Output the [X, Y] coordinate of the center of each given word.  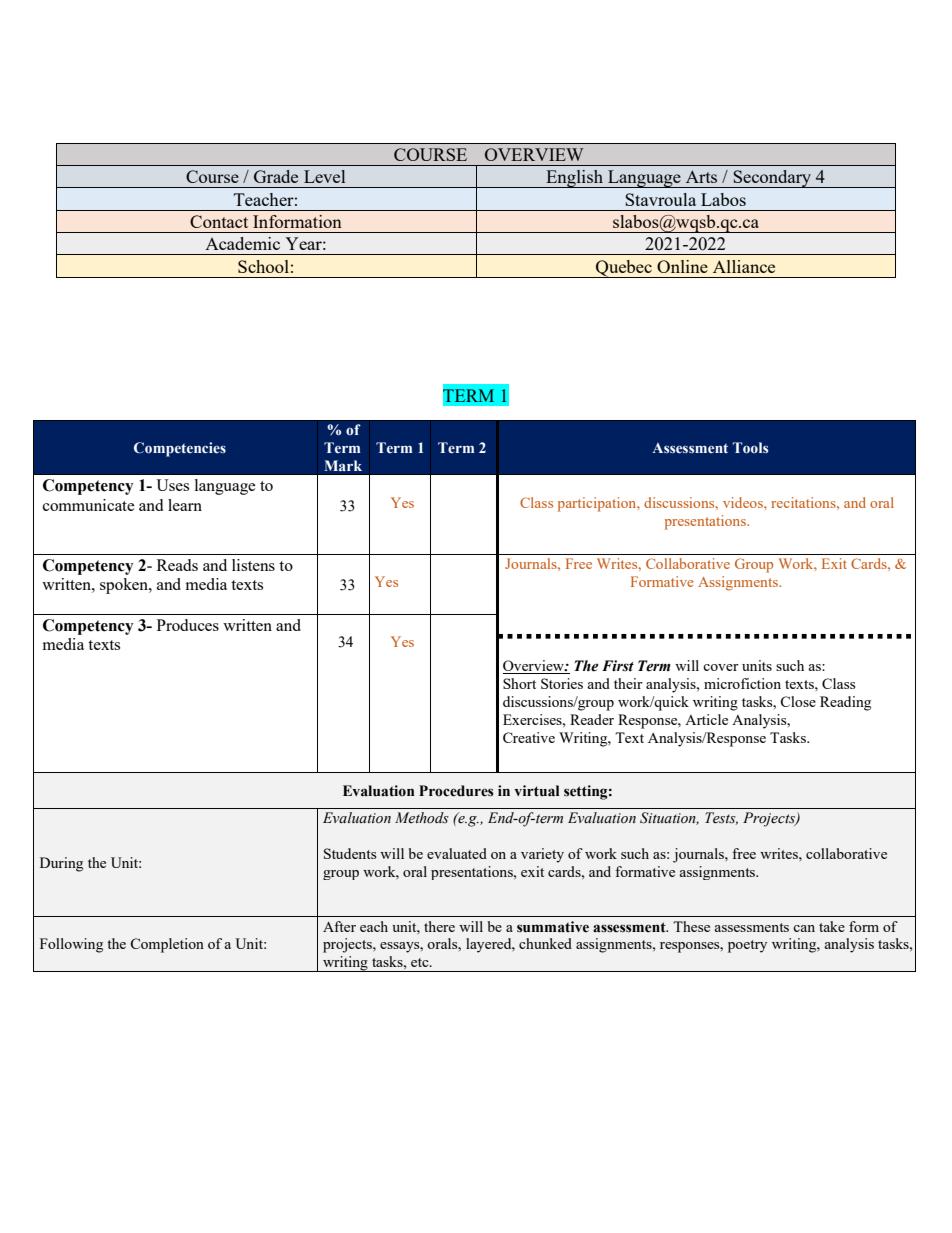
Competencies [180, 449]
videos [744, 502]
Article [706, 719]
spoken [125, 586]
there [439, 926]
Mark [343, 465]
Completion [167, 945]
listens [253, 565]
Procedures [456, 791]
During [61, 864]
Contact [219, 221]
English [574, 179]
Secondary [772, 179]
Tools [750, 448]
